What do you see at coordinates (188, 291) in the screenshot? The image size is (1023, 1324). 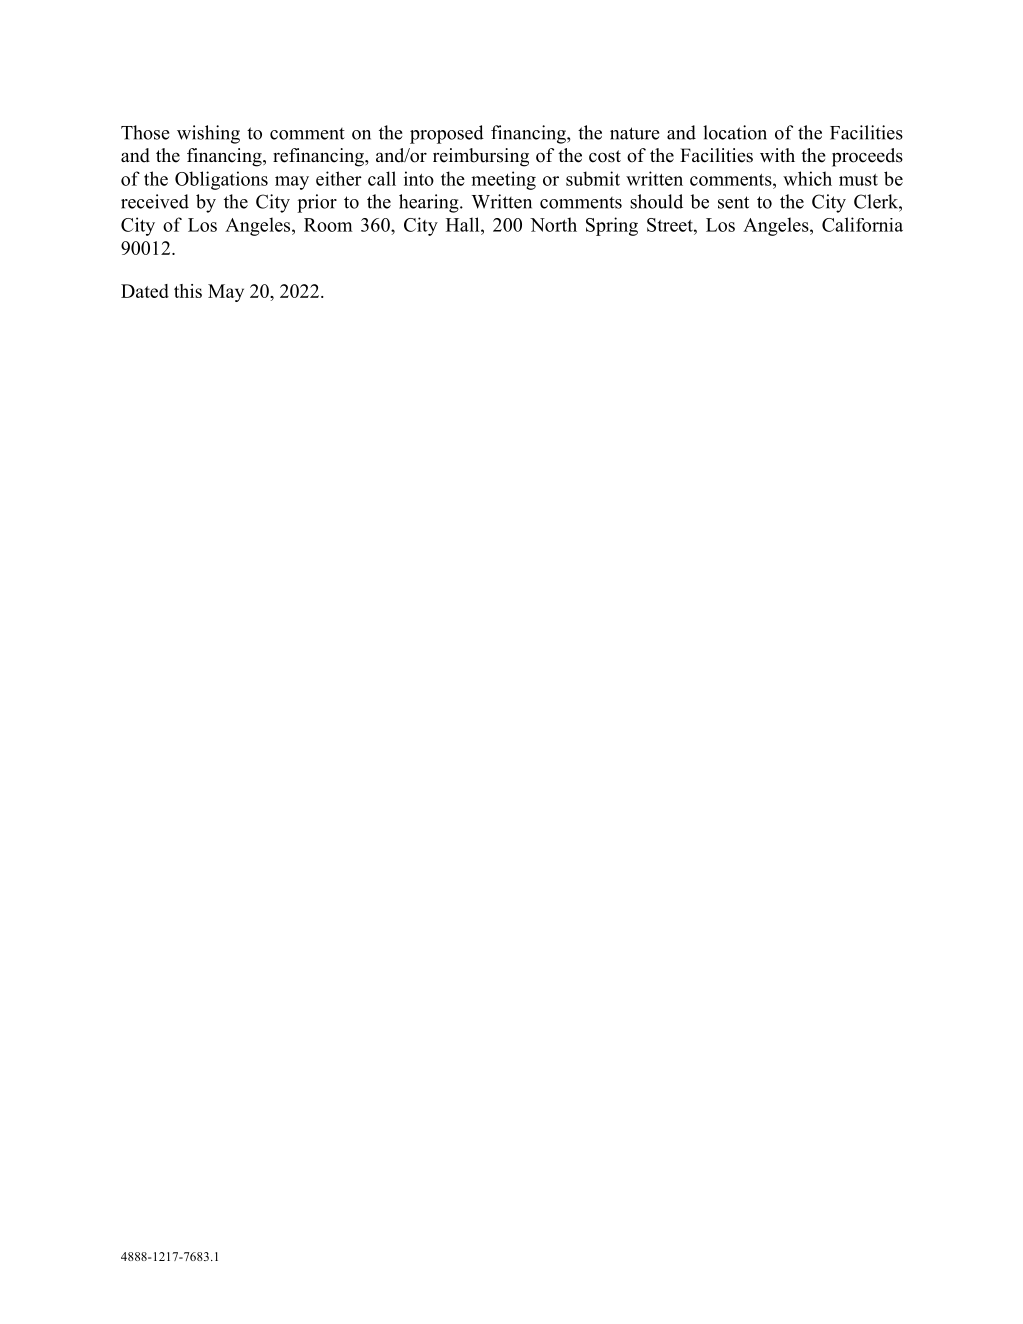 I see `this` at bounding box center [188, 291].
